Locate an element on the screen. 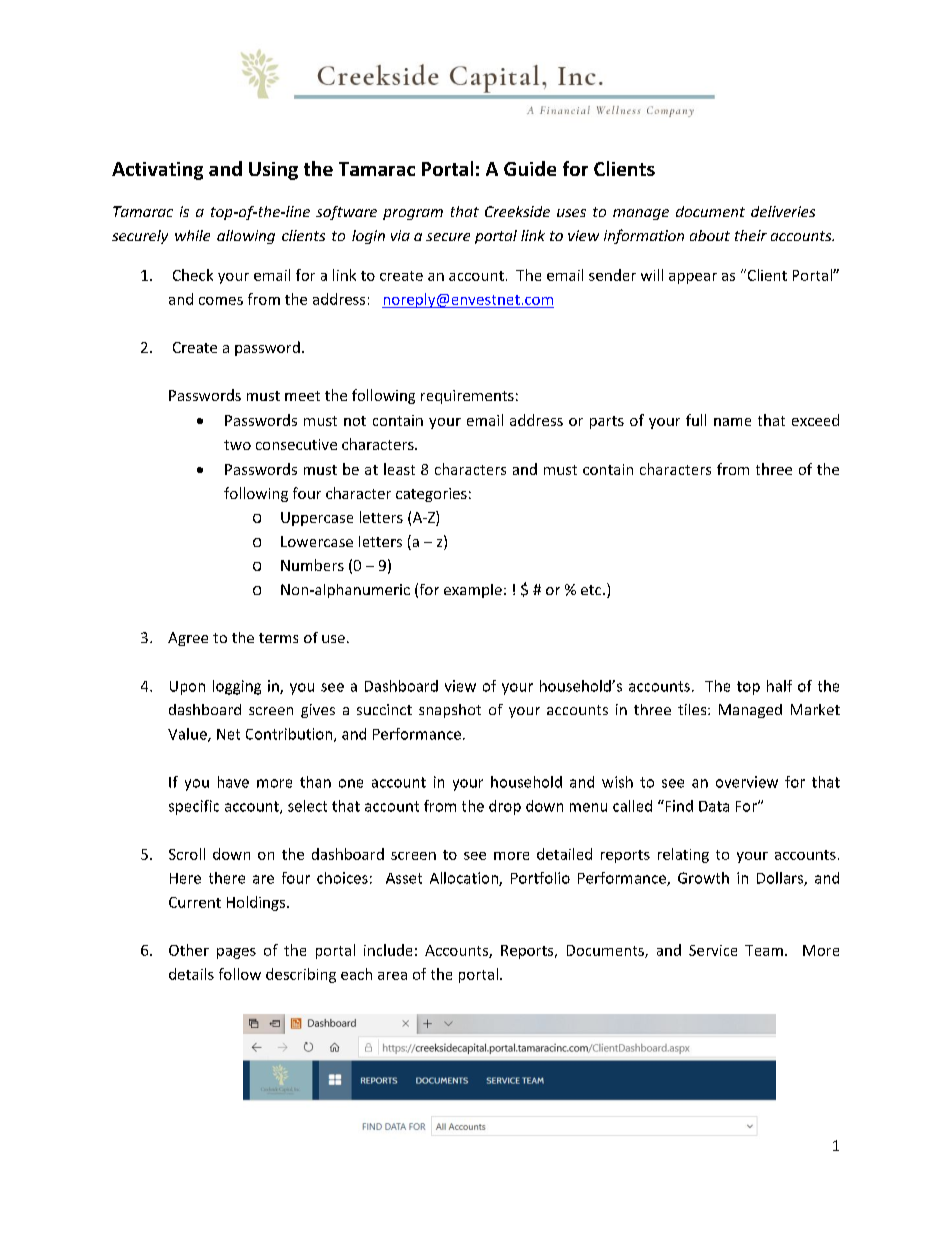 Image resolution: width=952 pixels, height=1233 pixels. Guide is located at coordinates (530, 168).
